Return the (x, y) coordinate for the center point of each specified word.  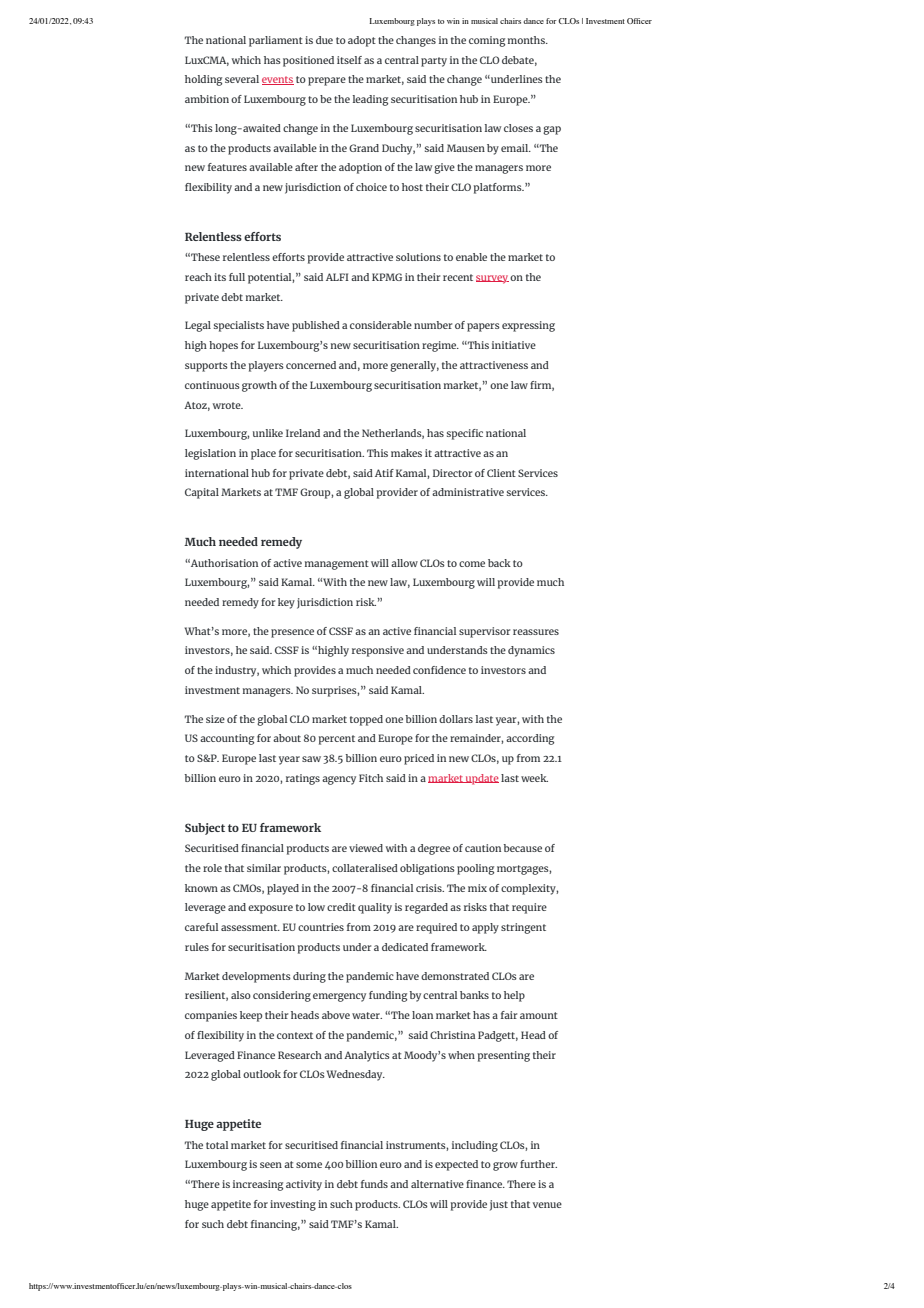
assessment (250, 927)
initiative (514, 345)
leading (370, 100)
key (286, 603)
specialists (239, 326)
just (499, 1205)
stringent (523, 928)
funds (374, 1184)
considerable (381, 325)
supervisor (484, 632)
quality (375, 908)
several (242, 79)
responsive (378, 651)
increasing (258, 1185)
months (527, 40)
